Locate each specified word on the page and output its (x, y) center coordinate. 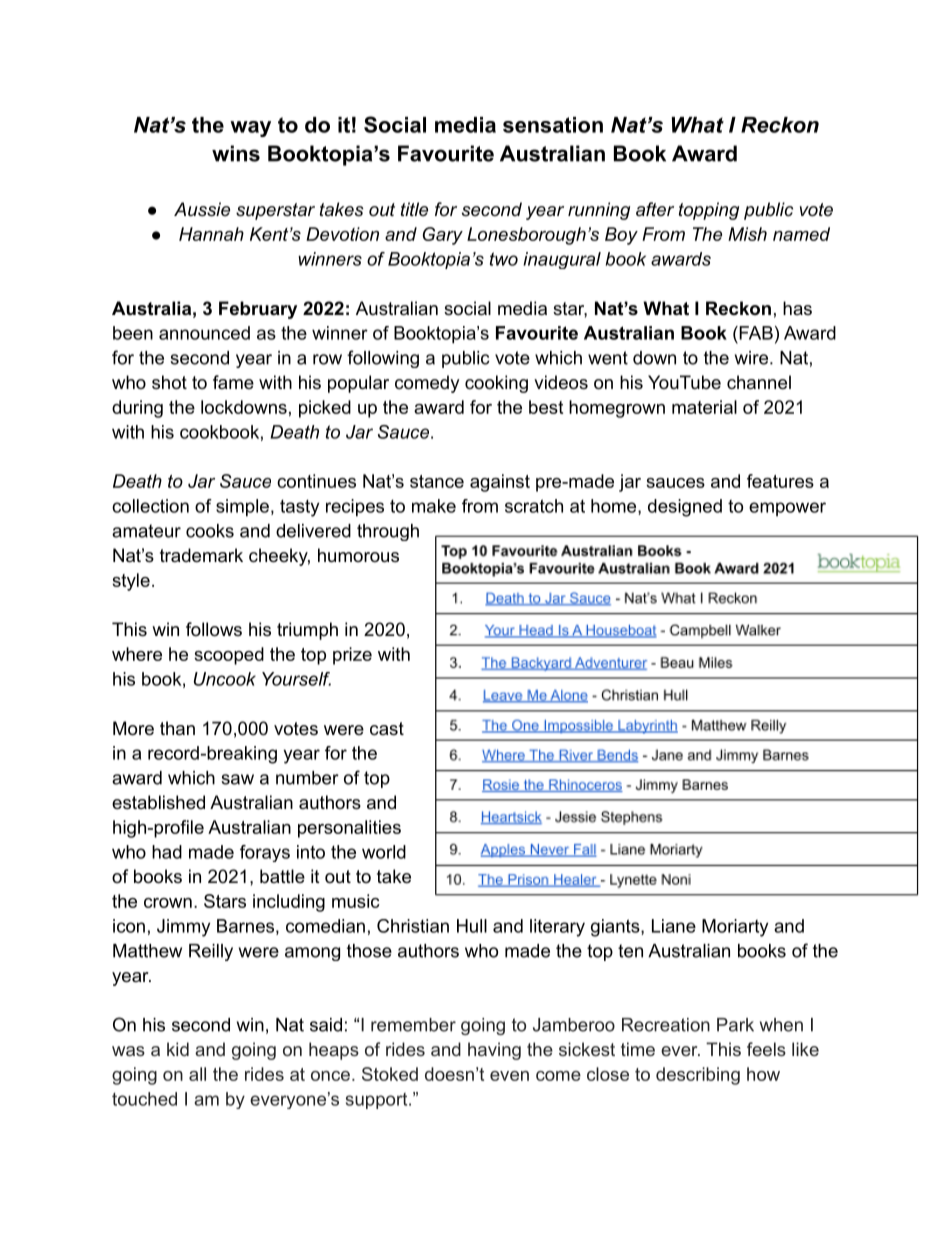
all (197, 1074)
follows (214, 629)
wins (236, 153)
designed (685, 508)
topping (709, 211)
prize (352, 656)
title (414, 209)
